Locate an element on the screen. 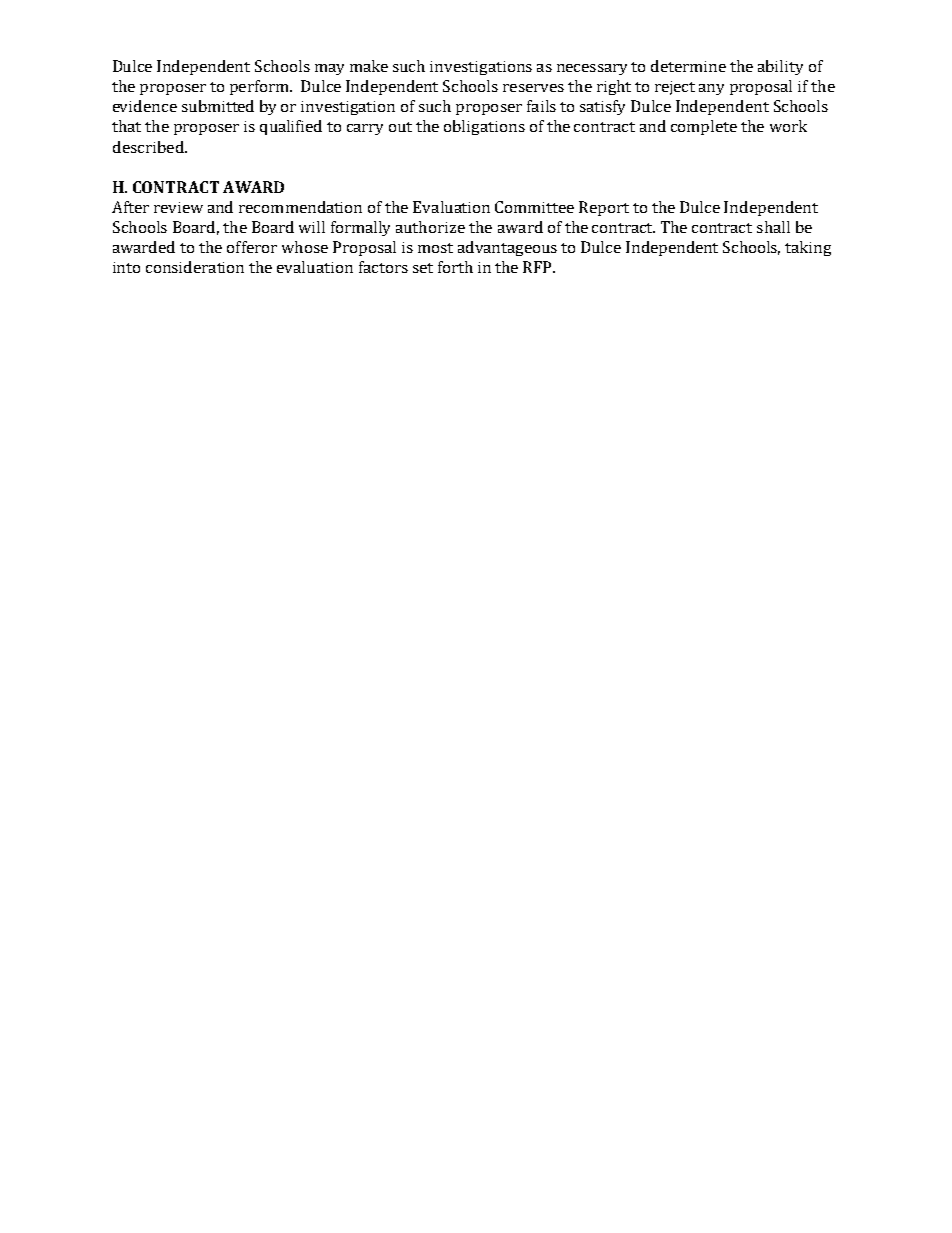 This screenshot has height=1233, width=952. consideration is located at coordinates (195, 267).
